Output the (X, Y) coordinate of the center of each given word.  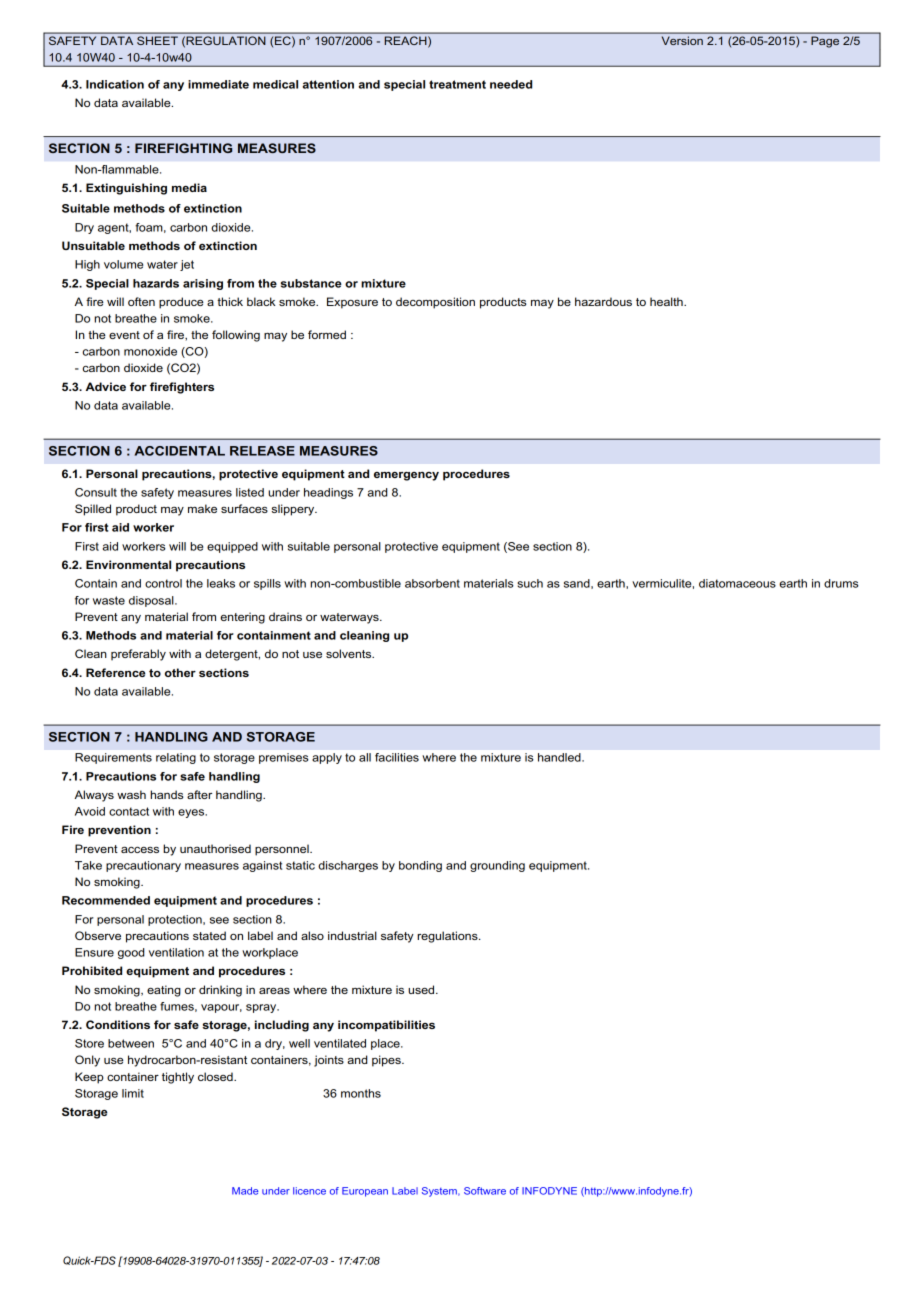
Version (682, 41)
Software (485, 1191)
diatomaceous (737, 583)
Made (245, 1191)
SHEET (157, 40)
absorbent (432, 583)
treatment (457, 84)
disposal (152, 601)
